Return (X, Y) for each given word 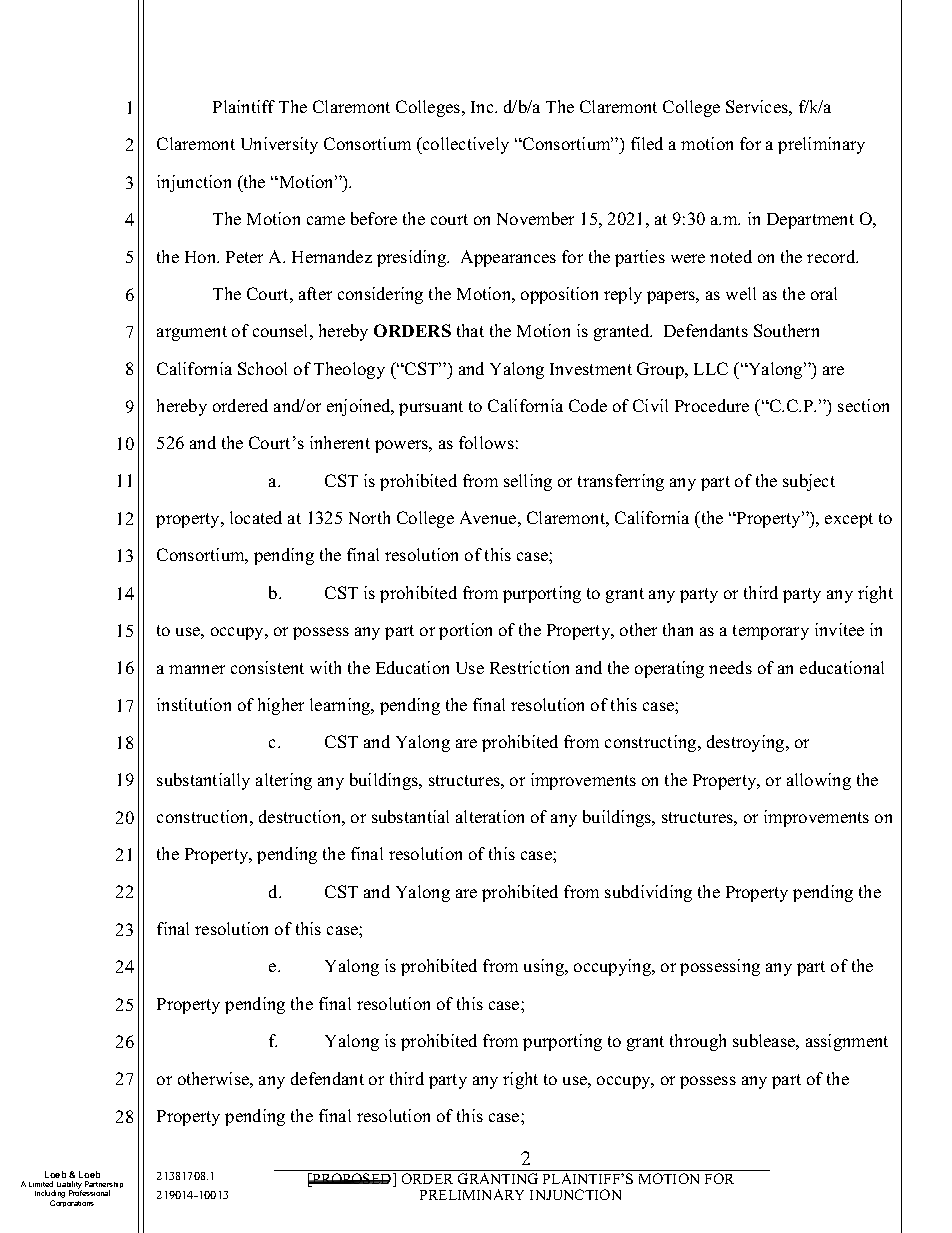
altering (284, 781)
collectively (465, 145)
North (369, 517)
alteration (490, 816)
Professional (89, 1193)
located (256, 517)
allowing (819, 781)
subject (809, 482)
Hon (202, 257)
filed (647, 143)
